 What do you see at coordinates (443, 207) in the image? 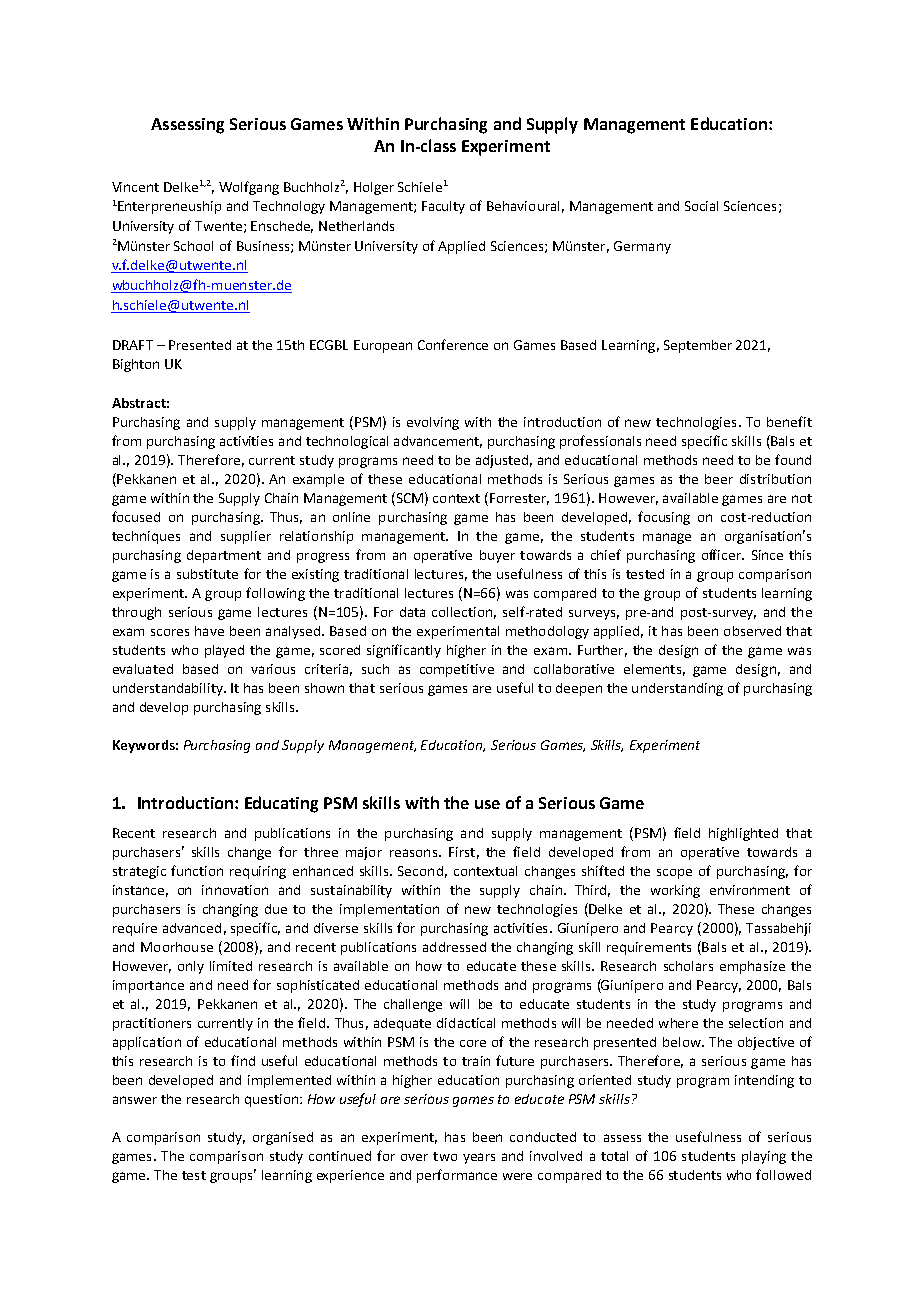
I see `Faculty` at bounding box center [443, 207].
